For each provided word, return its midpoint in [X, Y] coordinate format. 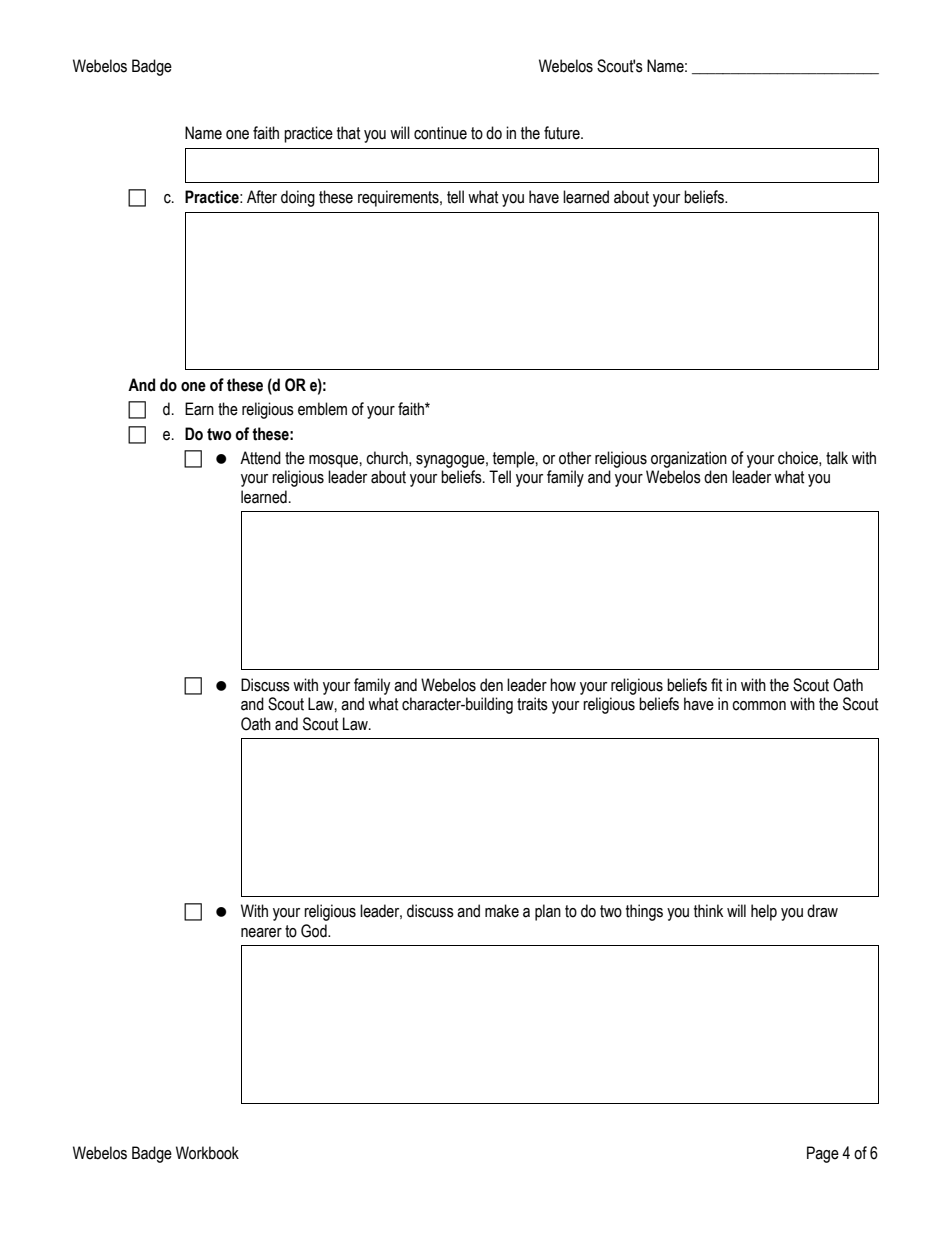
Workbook [207, 1153]
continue [440, 133]
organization [689, 459]
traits [532, 704]
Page [823, 1154]
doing [298, 198]
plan [548, 912]
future [563, 133]
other [575, 458]
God [315, 931]
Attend [260, 458]
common [759, 706]
